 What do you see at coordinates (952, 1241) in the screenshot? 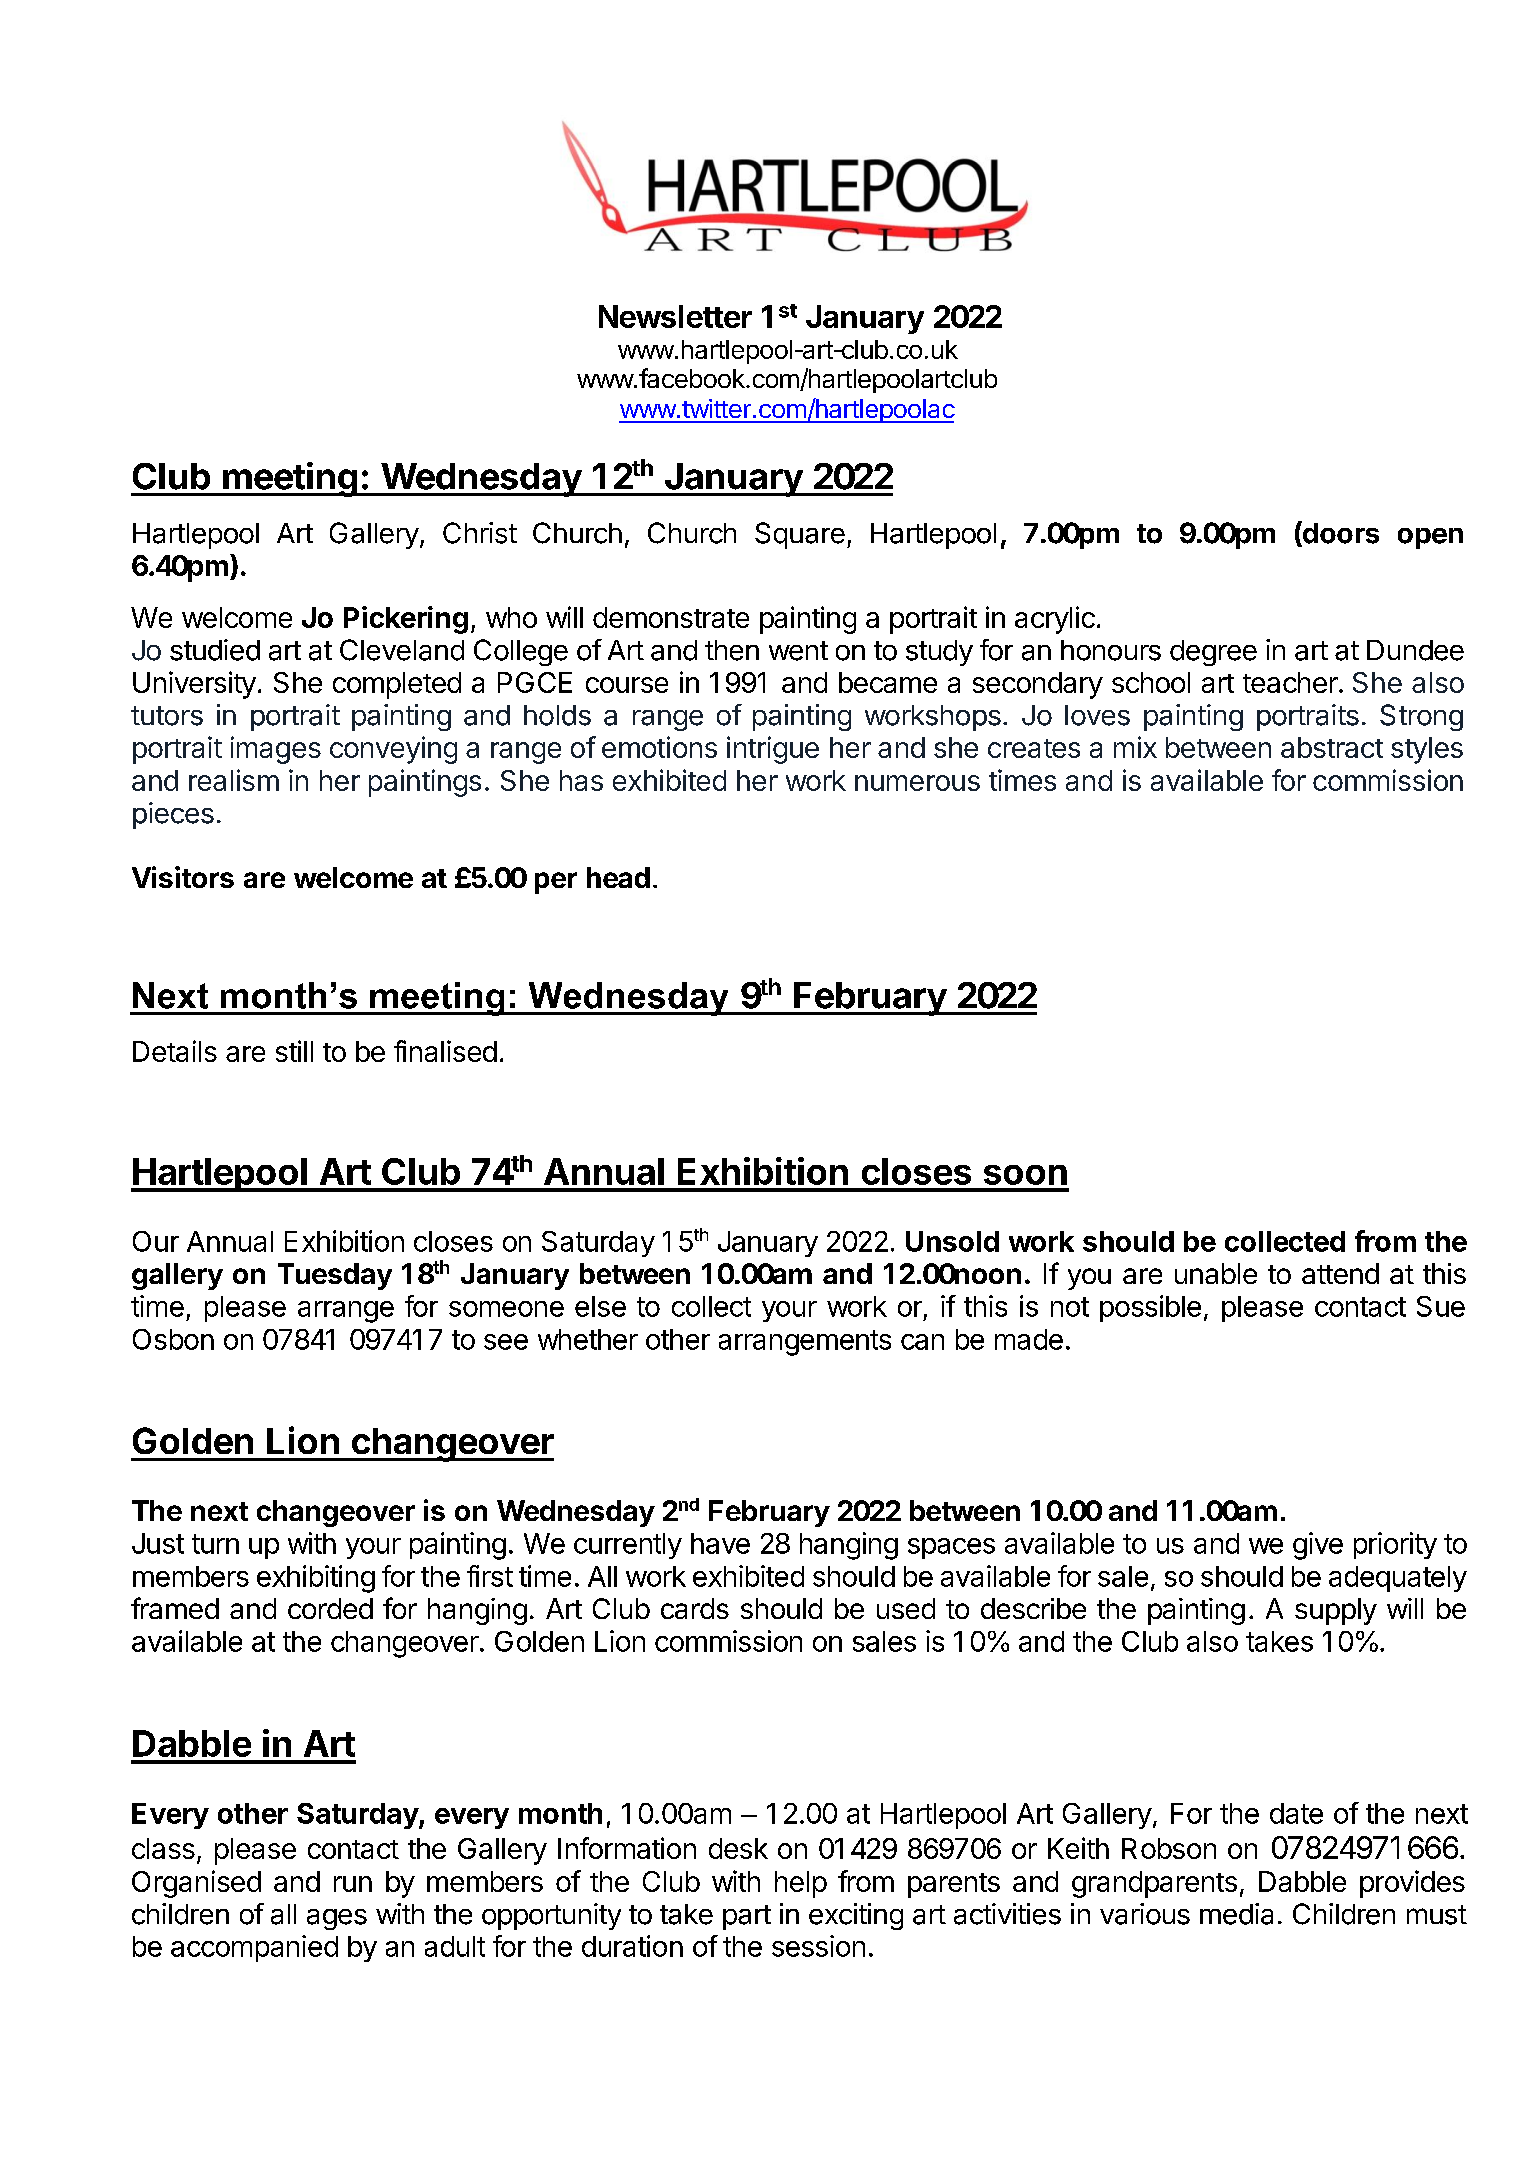
I see `Unsold` at bounding box center [952, 1241].
